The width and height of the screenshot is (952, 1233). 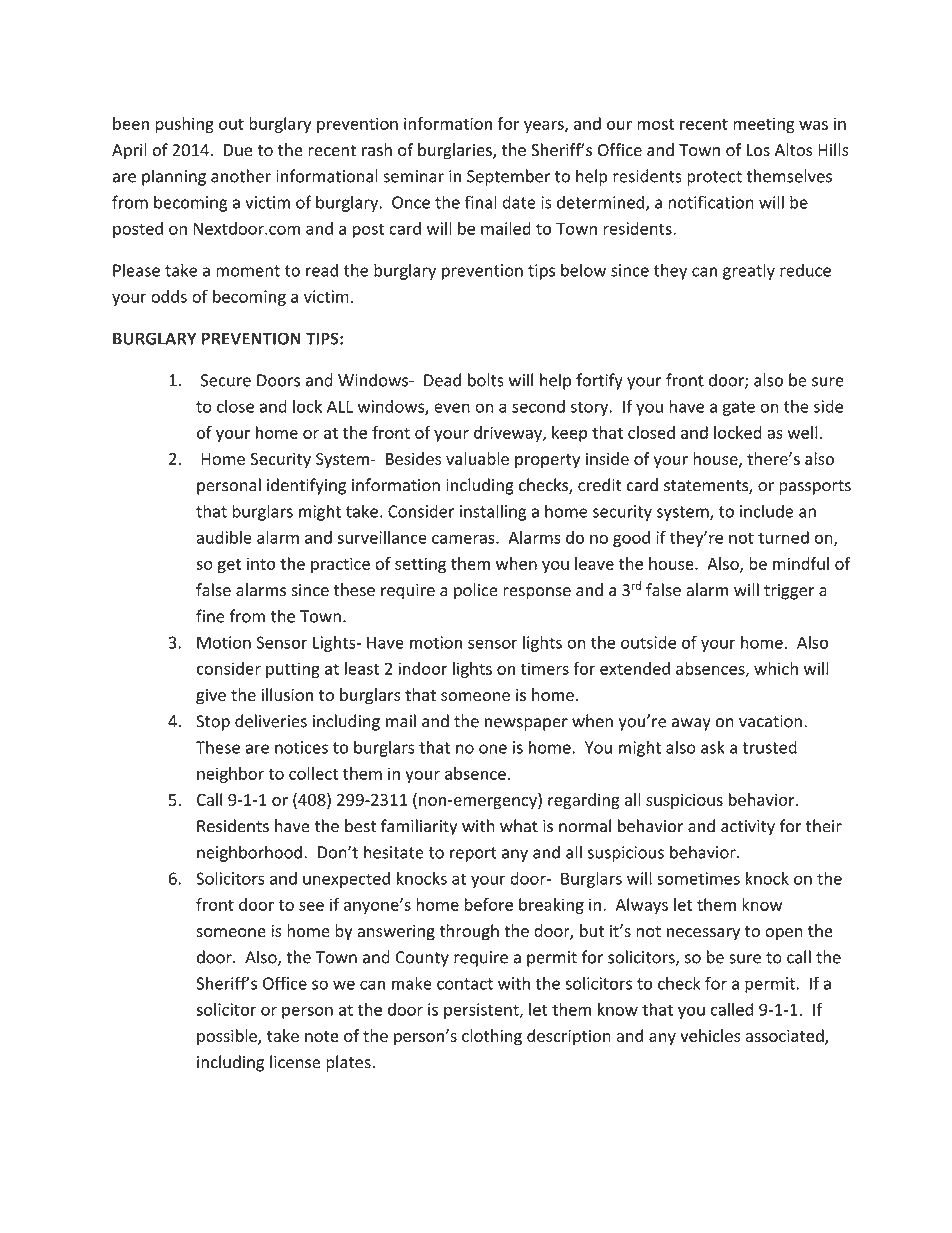 What do you see at coordinates (456, 151) in the screenshot?
I see `burglaries` at bounding box center [456, 151].
